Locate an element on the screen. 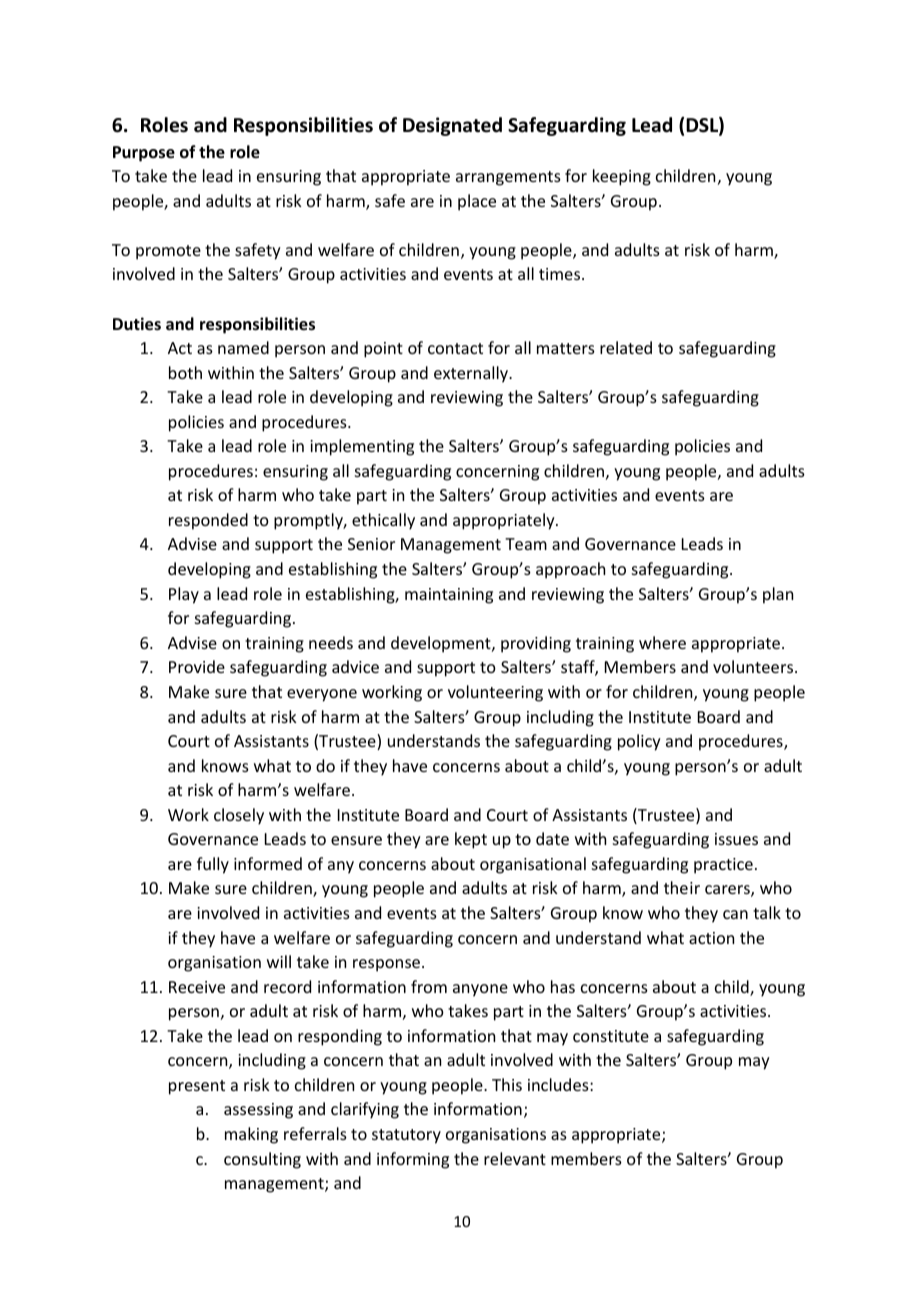  closely is located at coordinates (239, 816).
